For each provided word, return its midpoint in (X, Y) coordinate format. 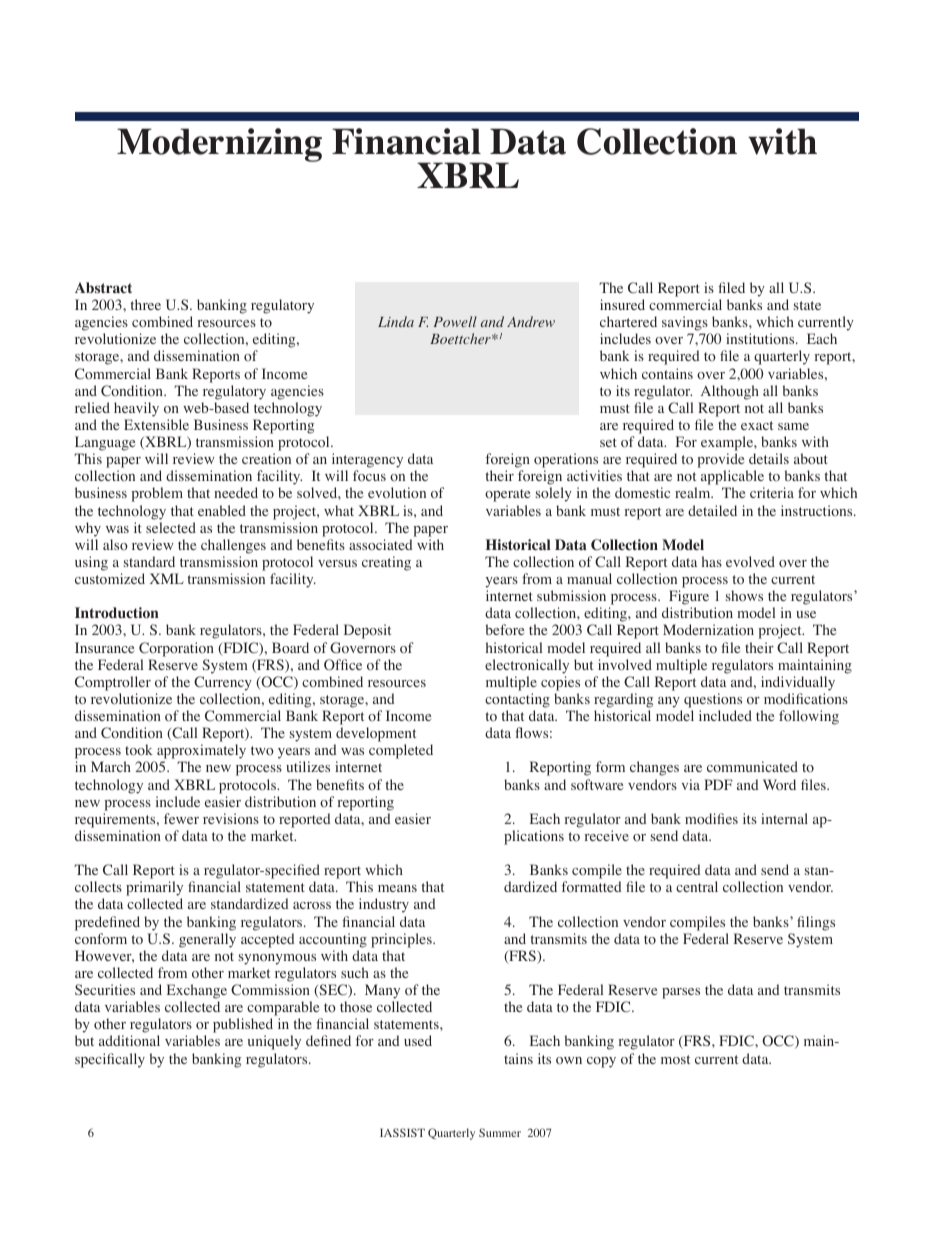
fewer (181, 818)
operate (507, 495)
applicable (732, 479)
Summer (500, 1132)
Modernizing (219, 145)
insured (622, 304)
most (675, 1060)
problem (157, 494)
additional (129, 1041)
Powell (455, 321)
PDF (718, 784)
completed (401, 751)
